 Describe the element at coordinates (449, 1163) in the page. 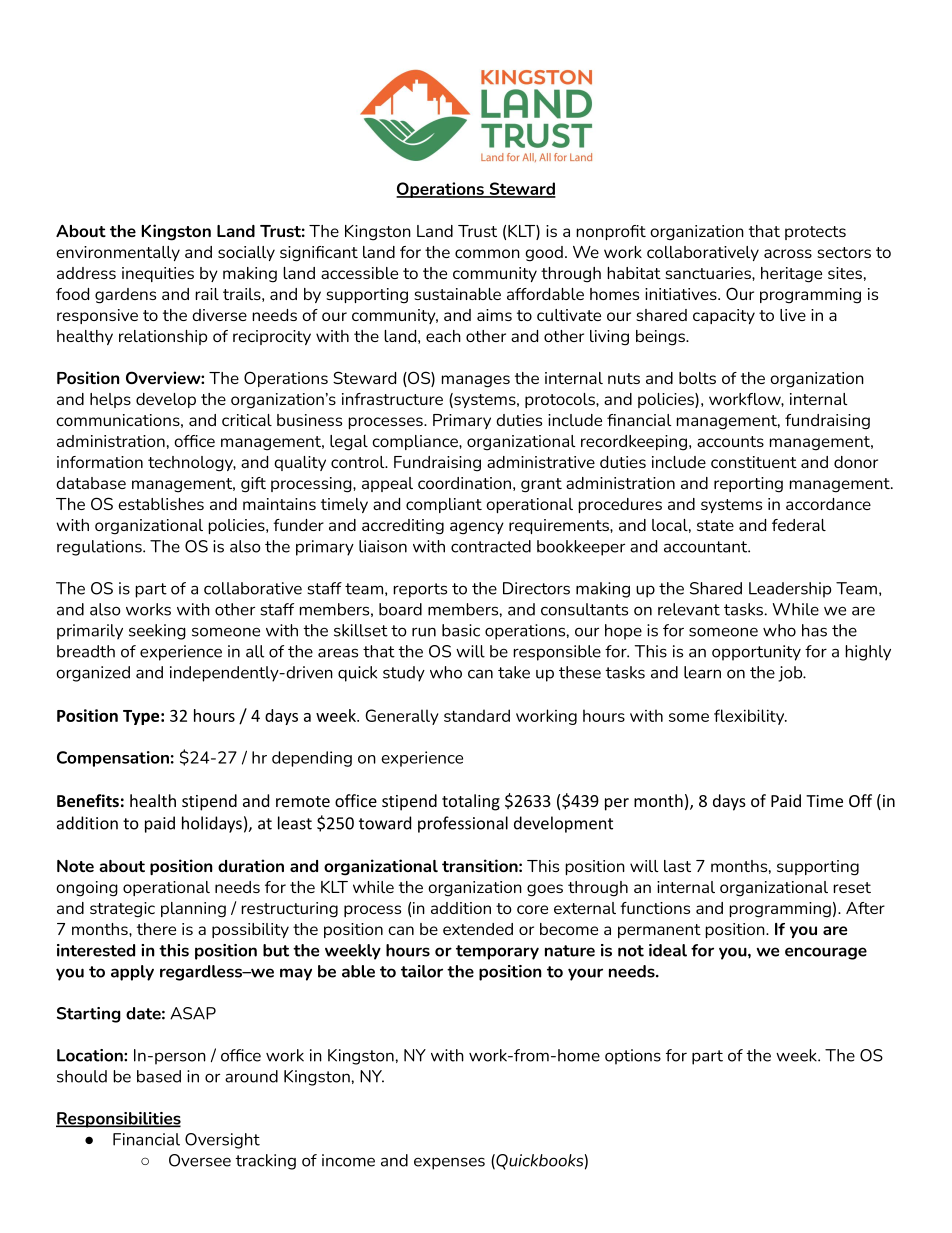

I see `expenses` at that location.
